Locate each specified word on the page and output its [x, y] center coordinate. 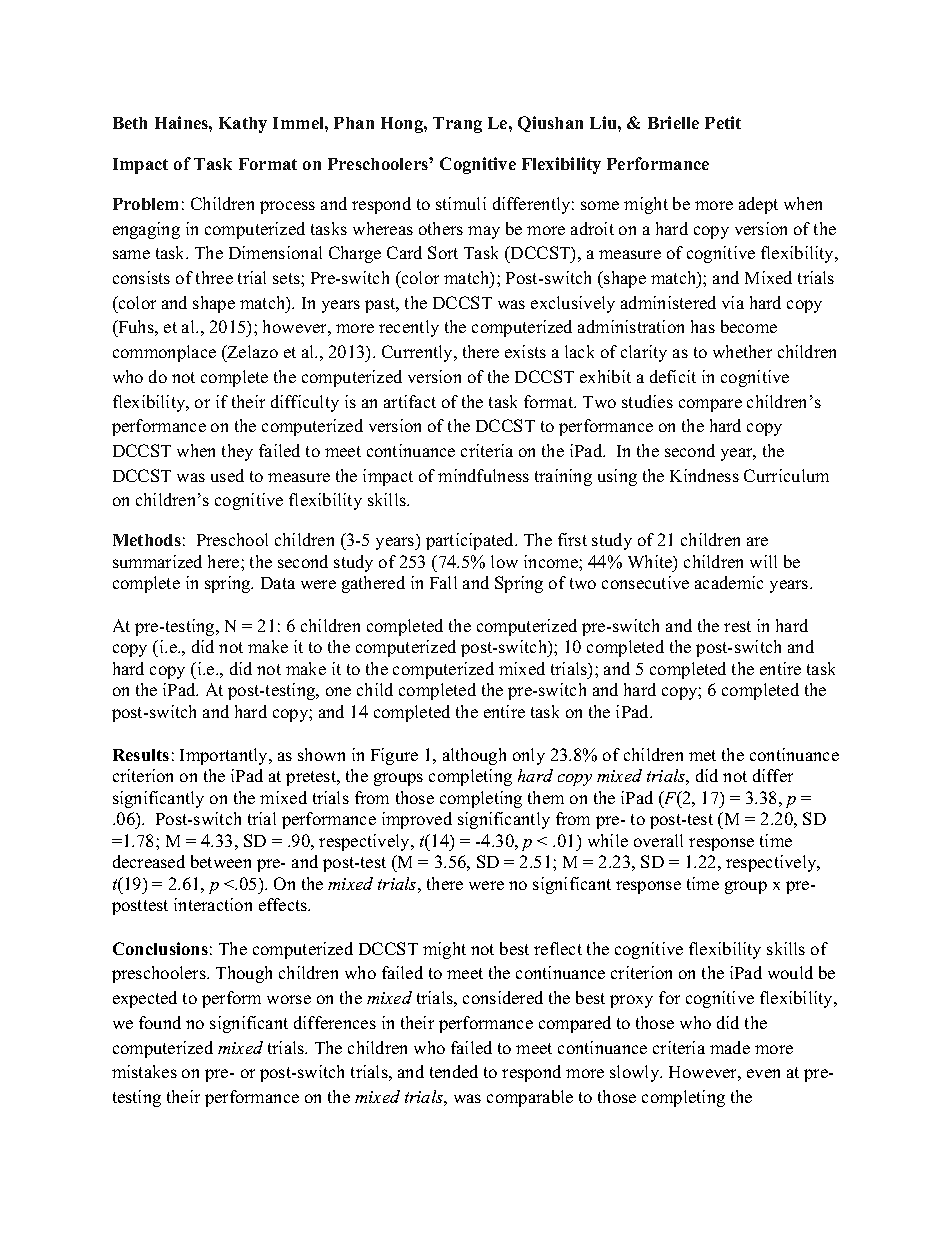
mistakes [144, 1071]
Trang [457, 125]
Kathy [243, 125]
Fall [443, 582]
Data [278, 583]
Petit [723, 122]
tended [454, 1071]
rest [737, 626]
